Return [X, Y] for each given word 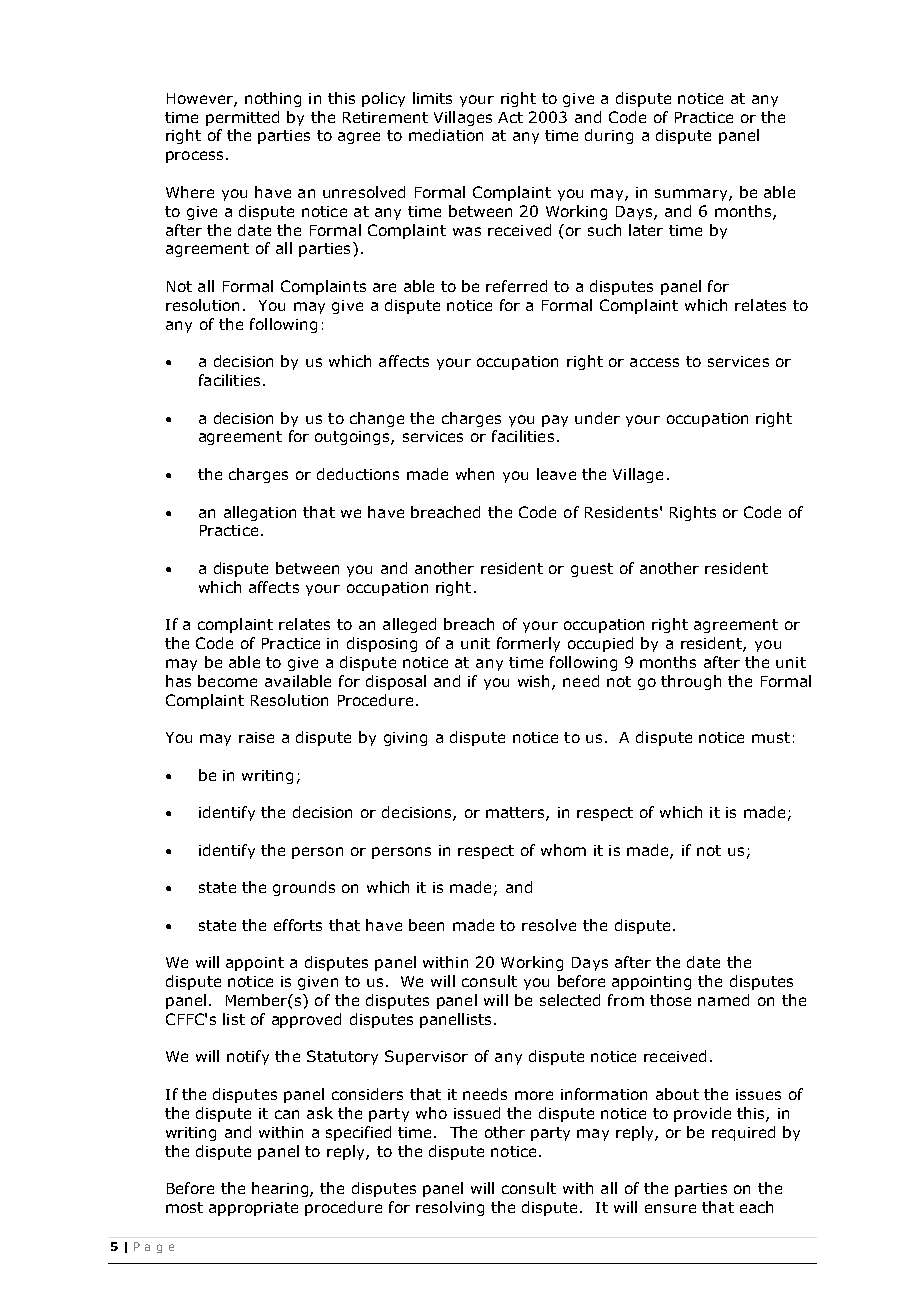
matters [516, 814]
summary [692, 195]
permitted [242, 118]
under [597, 418]
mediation [446, 135]
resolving [450, 1208]
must [771, 737]
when [475, 474]
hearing [281, 1189]
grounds [304, 888]
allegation [260, 513]
